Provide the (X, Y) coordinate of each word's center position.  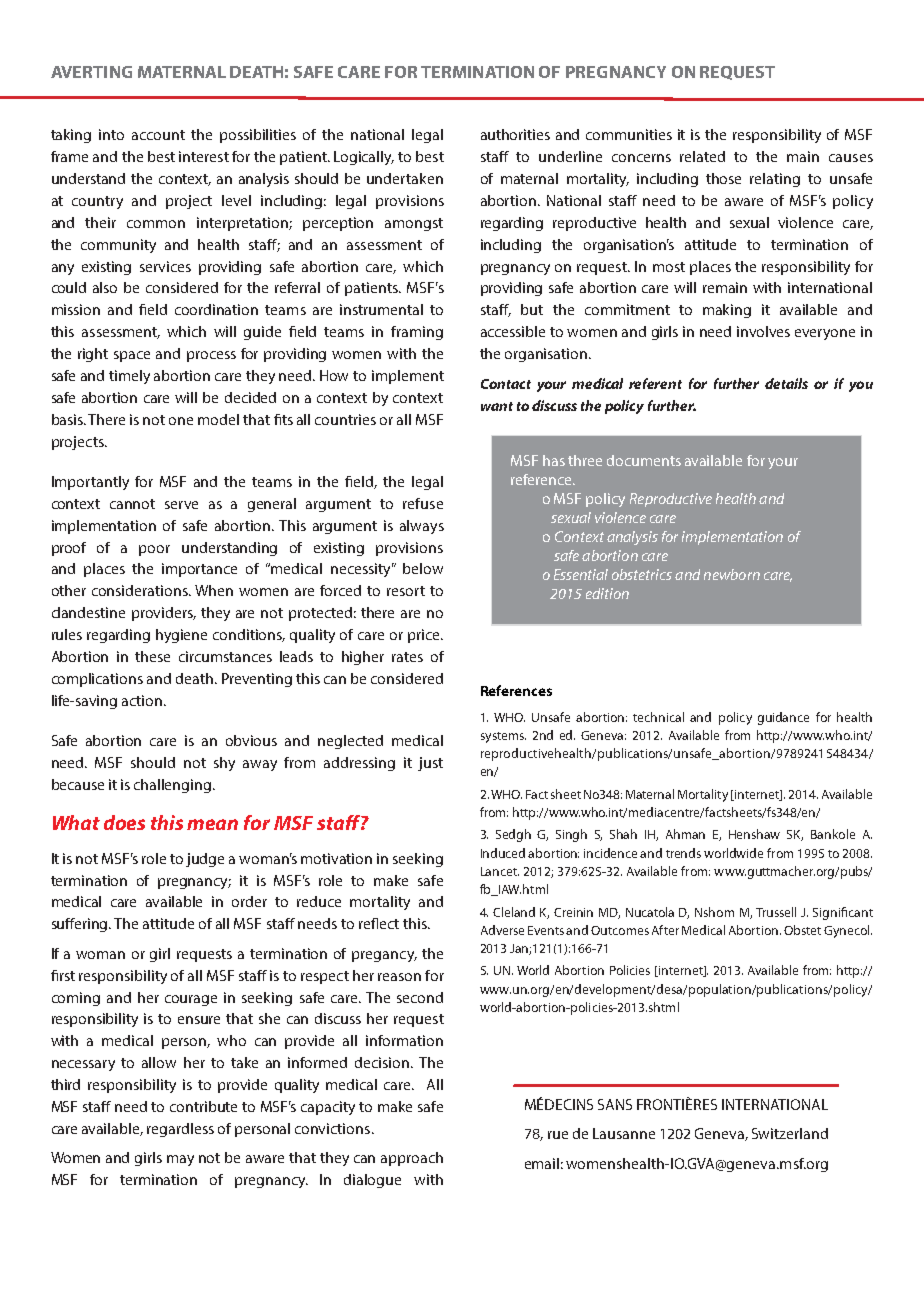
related (702, 156)
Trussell (776, 912)
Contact (506, 384)
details (786, 383)
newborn (732, 574)
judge (205, 860)
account (158, 135)
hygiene (181, 636)
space (132, 356)
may (180, 1160)
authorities (515, 134)
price (425, 636)
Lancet (500, 871)
